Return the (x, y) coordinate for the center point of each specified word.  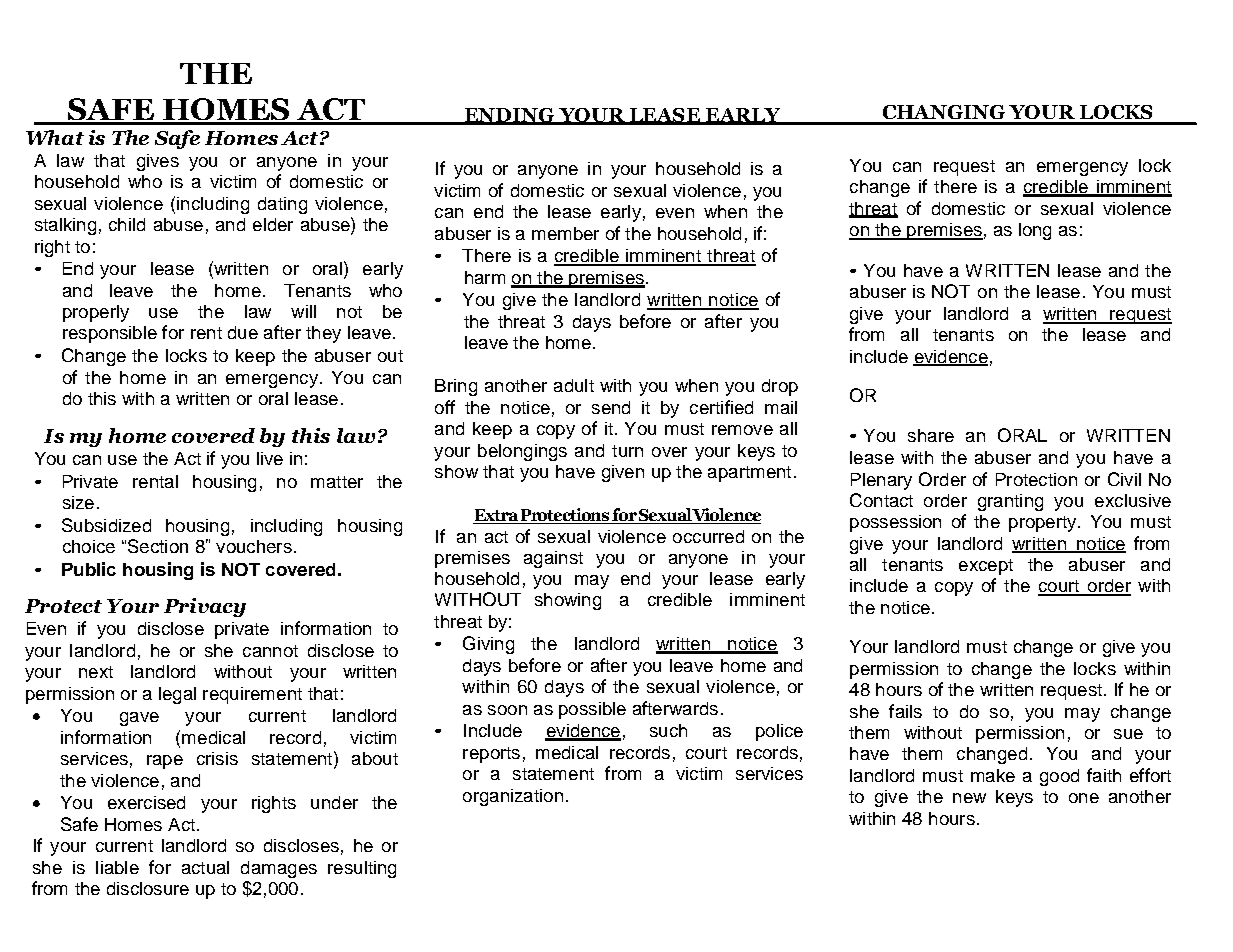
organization (513, 797)
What (55, 137)
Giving (488, 645)
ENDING (509, 116)
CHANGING (944, 112)
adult (574, 385)
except (986, 567)
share (931, 435)
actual (205, 867)
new (969, 798)
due (243, 332)
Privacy (205, 607)
